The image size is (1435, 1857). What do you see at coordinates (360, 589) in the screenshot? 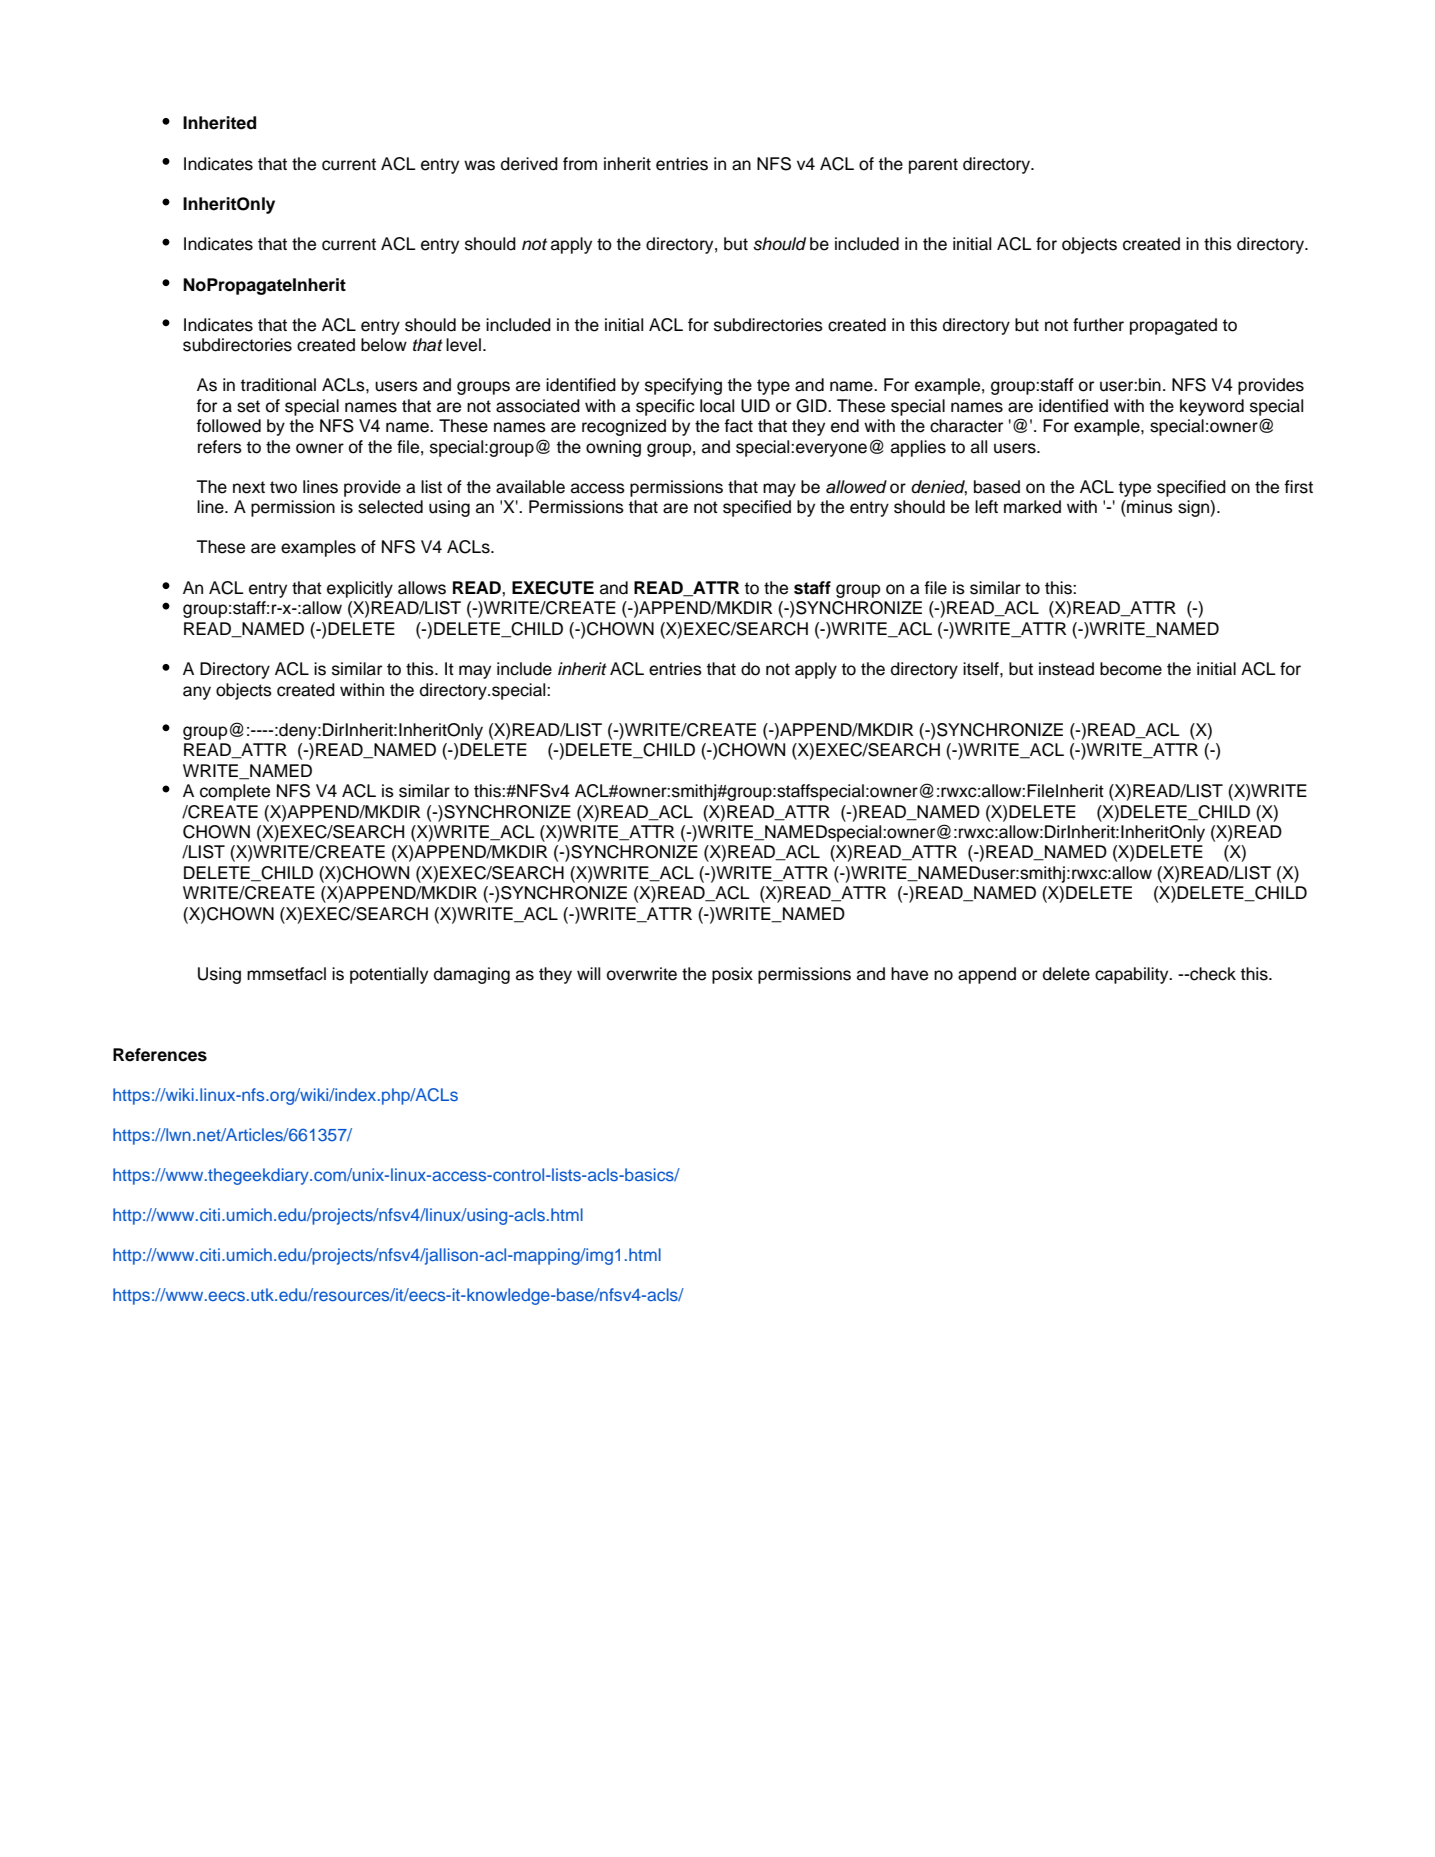
I see `explicitly` at bounding box center [360, 589].
